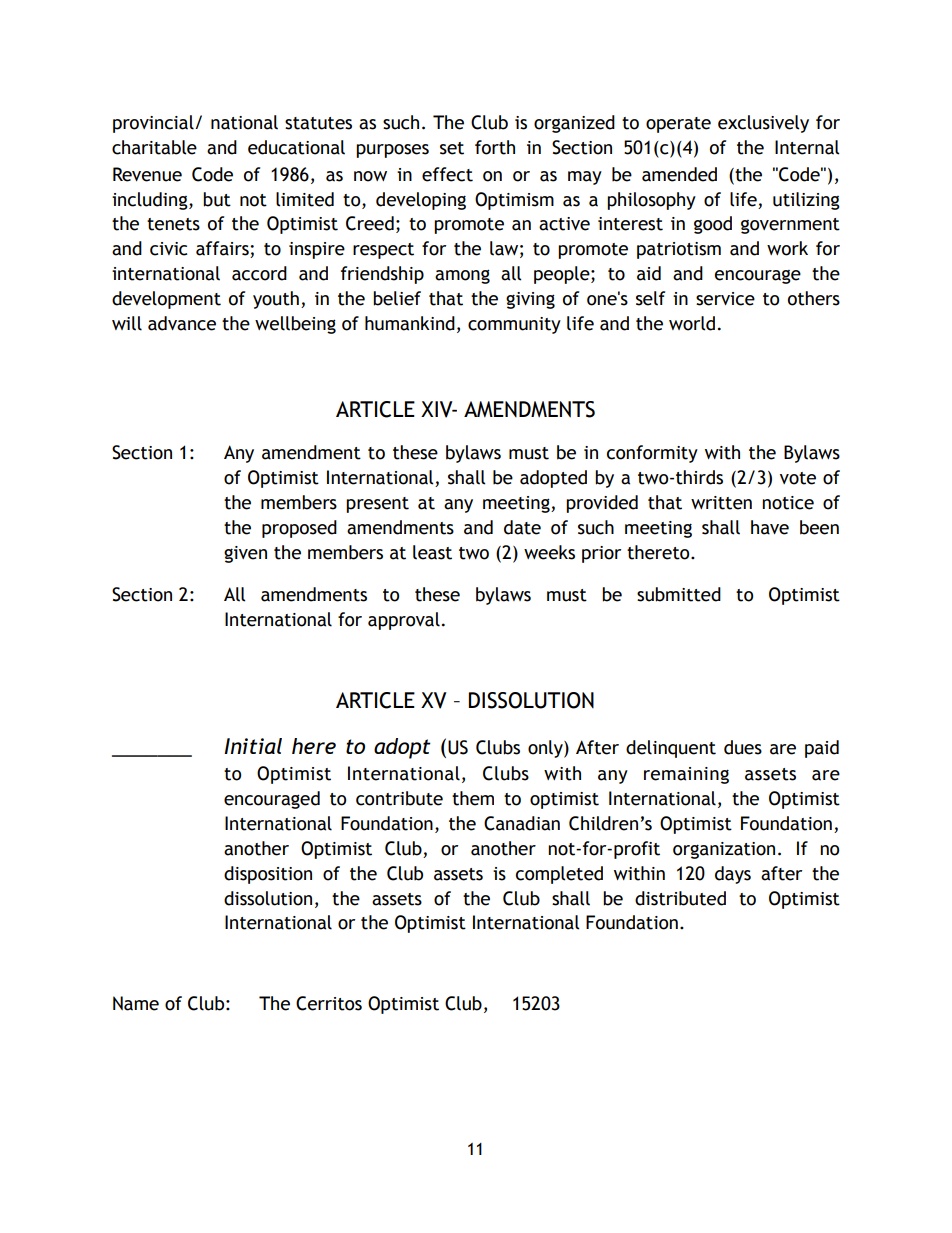 This page has width=952, height=1233. Describe the element at coordinates (432, 552) in the page. I see `least` at that location.
